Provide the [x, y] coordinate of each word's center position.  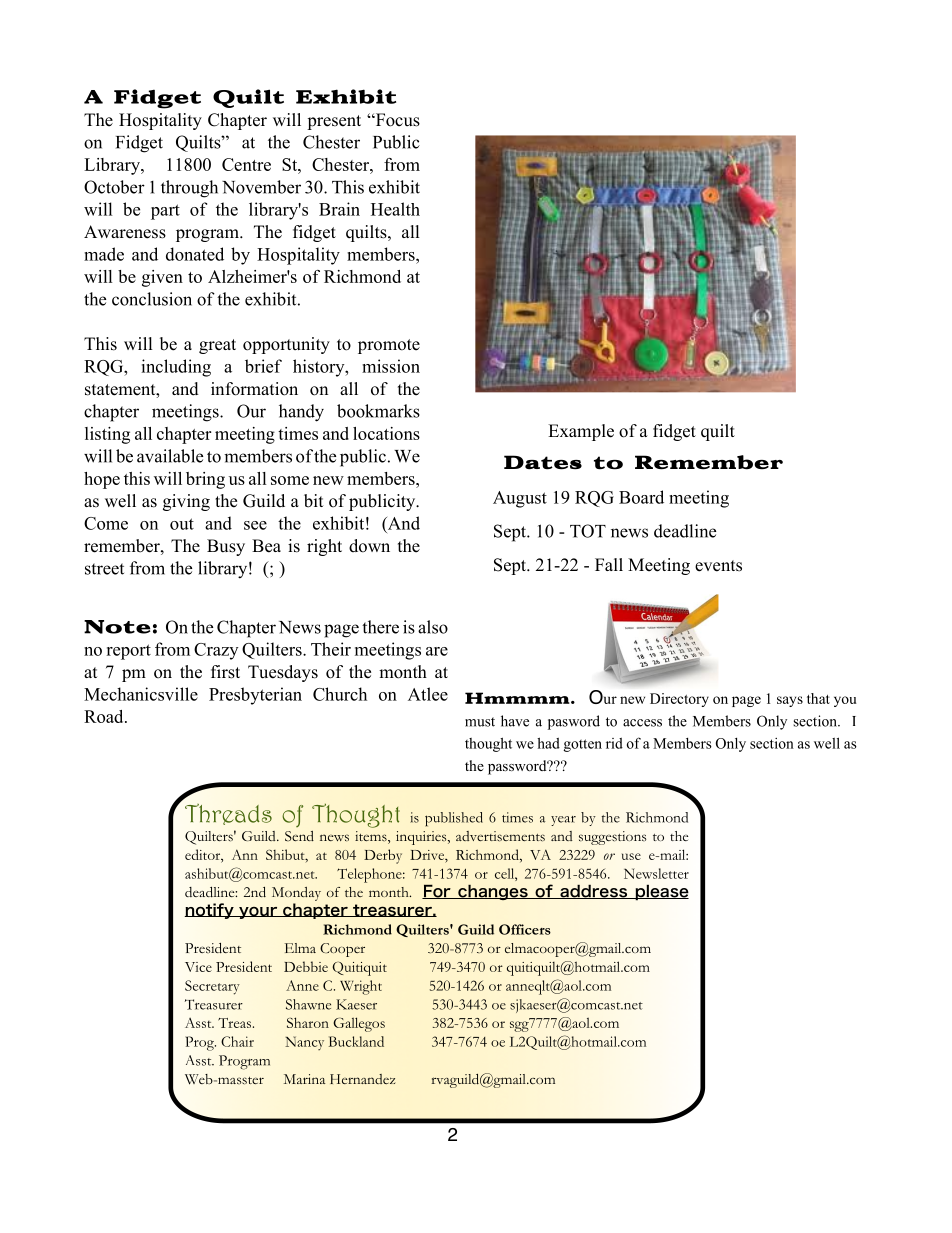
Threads [228, 814]
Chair [237, 1041]
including [176, 368]
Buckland [356, 1041]
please [661, 892]
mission [391, 366]
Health [395, 209]
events [718, 566]
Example [581, 432]
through [189, 189]
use [631, 856]
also [433, 627]
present [334, 122]
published [454, 819]
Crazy [216, 651]
